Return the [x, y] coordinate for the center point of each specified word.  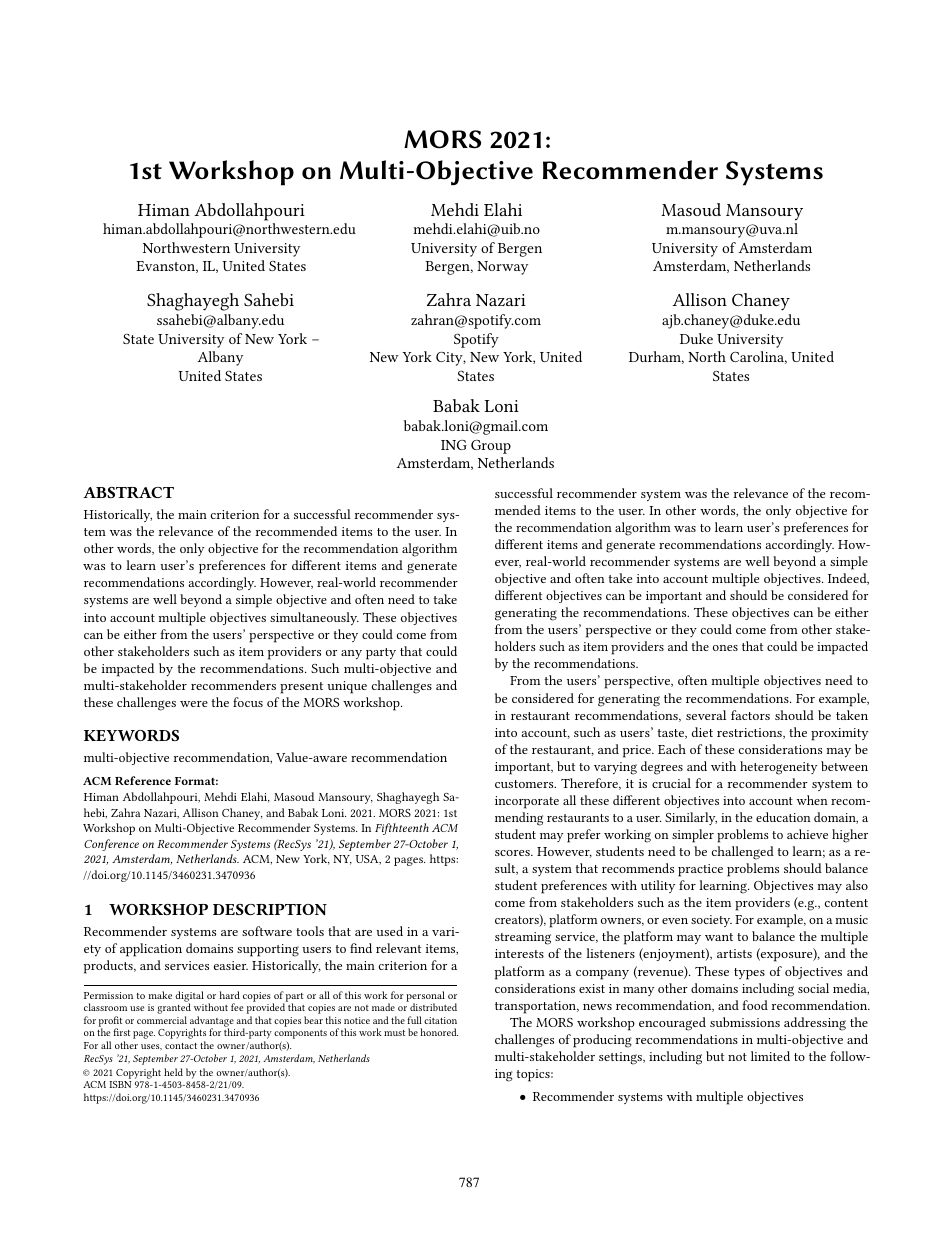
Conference [111, 845]
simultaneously [314, 618]
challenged [743, 853]
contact [181, 1046]
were [194, 704]
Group [491, 447]
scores [513, 853]
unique [347, 687]
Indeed [848, 579]
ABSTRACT [128, 492]
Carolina [758, 357]
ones [725, 648]
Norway [502, 268]
